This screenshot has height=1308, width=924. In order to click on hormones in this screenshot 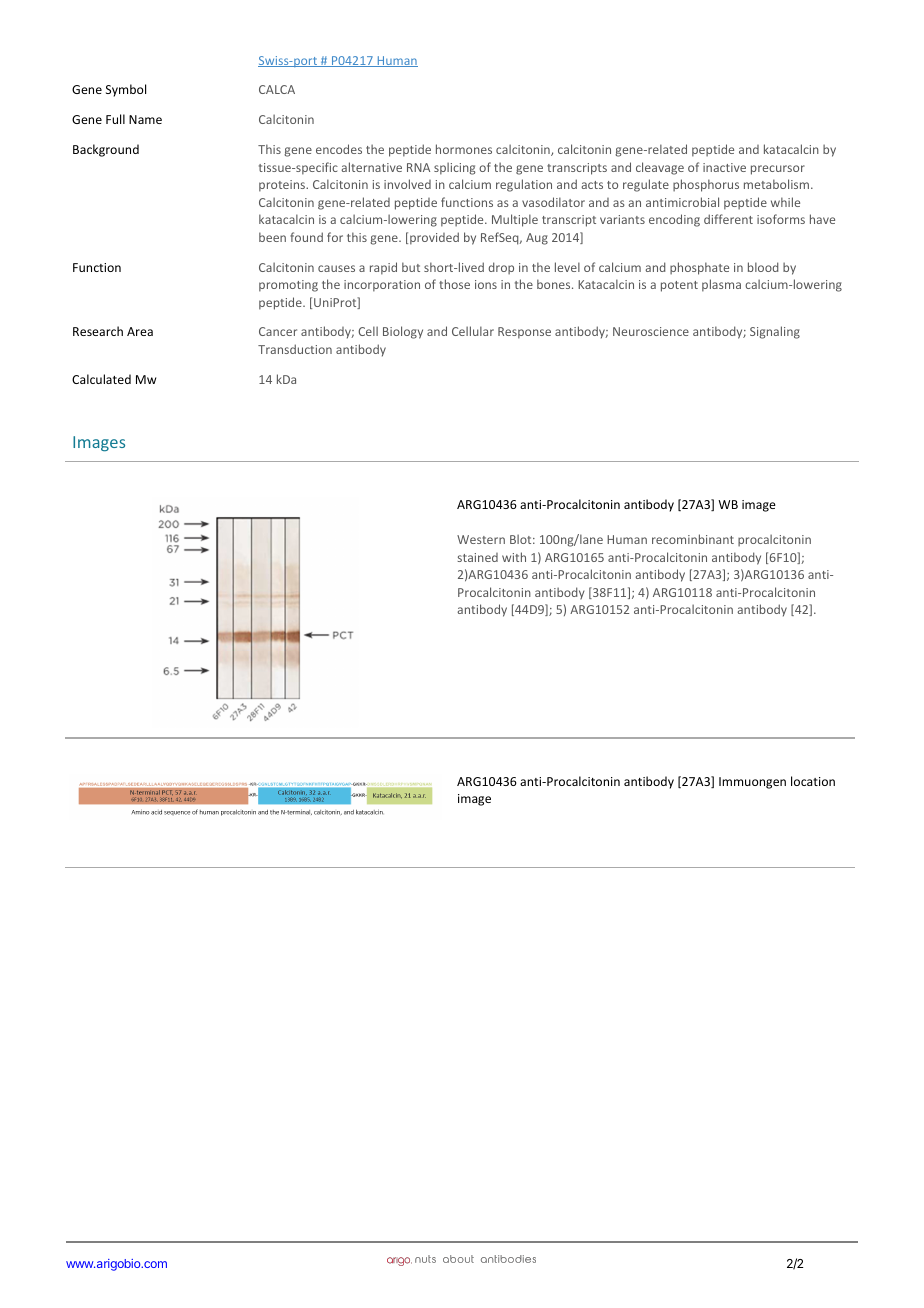, I will do `click(464, 149)`.
